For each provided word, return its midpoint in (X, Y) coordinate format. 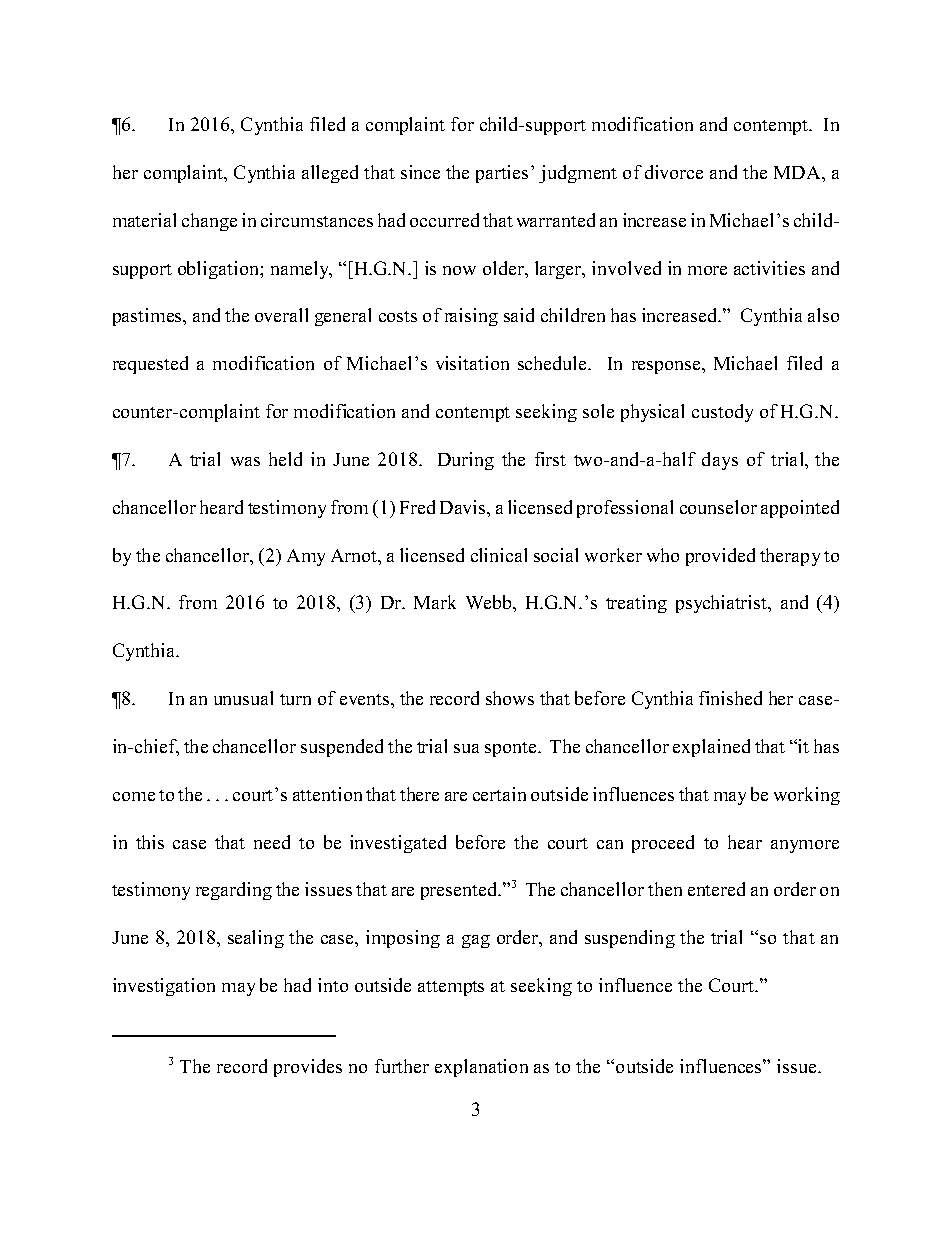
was (245, 461)
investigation (164, 987)
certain (499, 794)
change (209, 222)
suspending (630, 939)
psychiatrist (723, 604)
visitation (472, 363)
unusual (243, 698)
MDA (798, 172)
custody (722, 413)
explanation (481, 1068)
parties (502, 174)
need (272, 842)
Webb (490, 602)
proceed (663, 844)
